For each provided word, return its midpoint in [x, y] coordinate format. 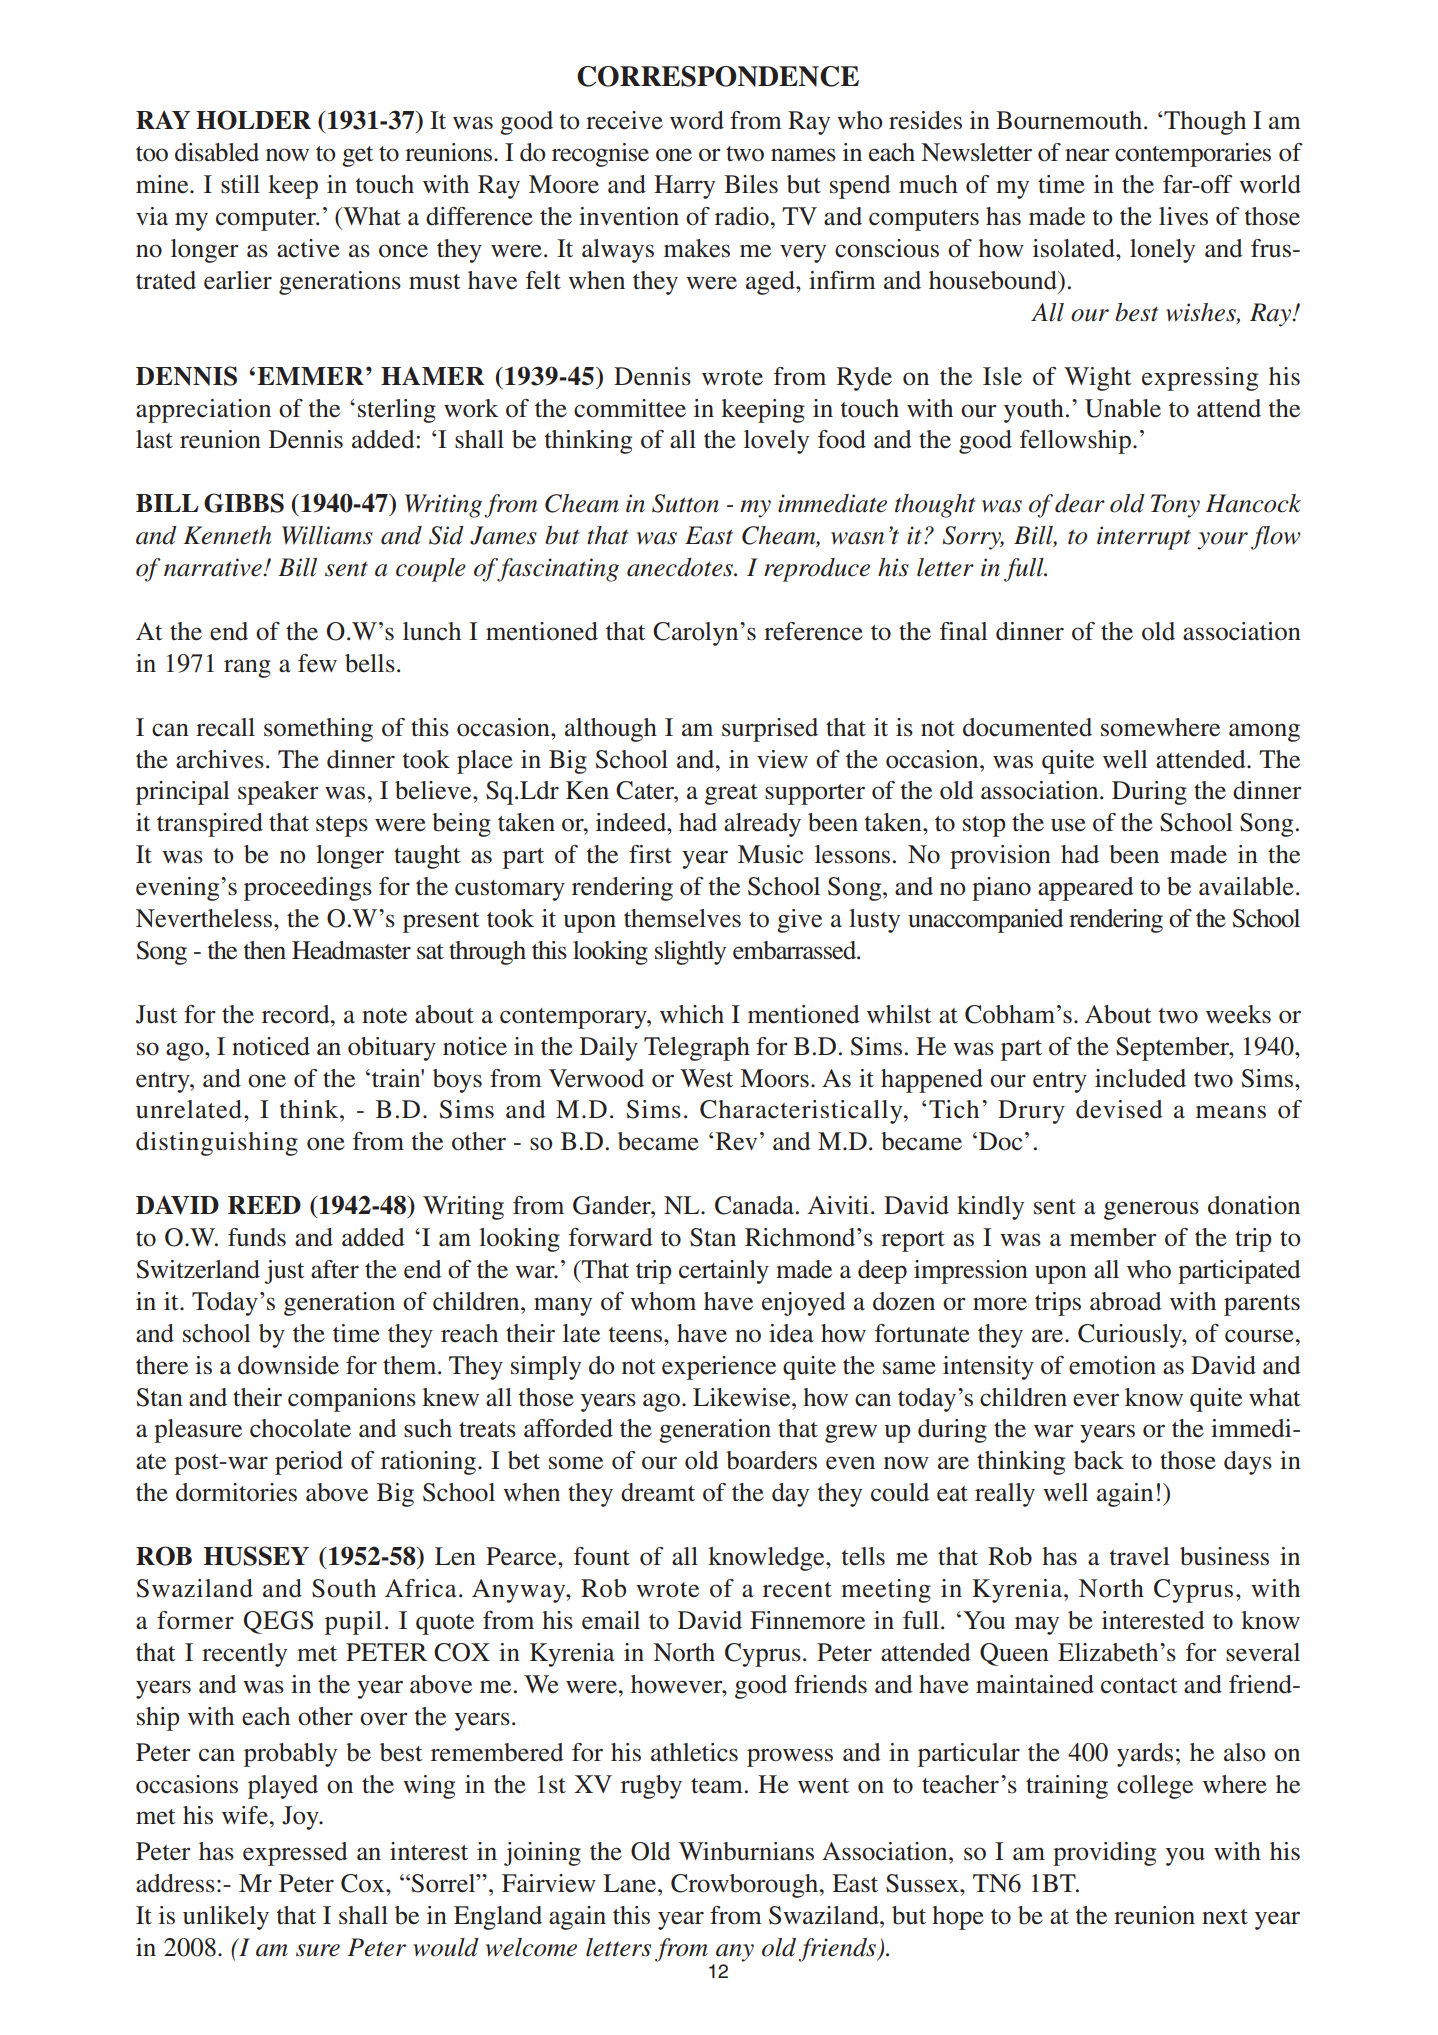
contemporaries [1193, 155]
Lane [631, 1883]
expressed [295, 1854]
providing [1104, 1854]
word [697, 120]
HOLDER [253, 120]
